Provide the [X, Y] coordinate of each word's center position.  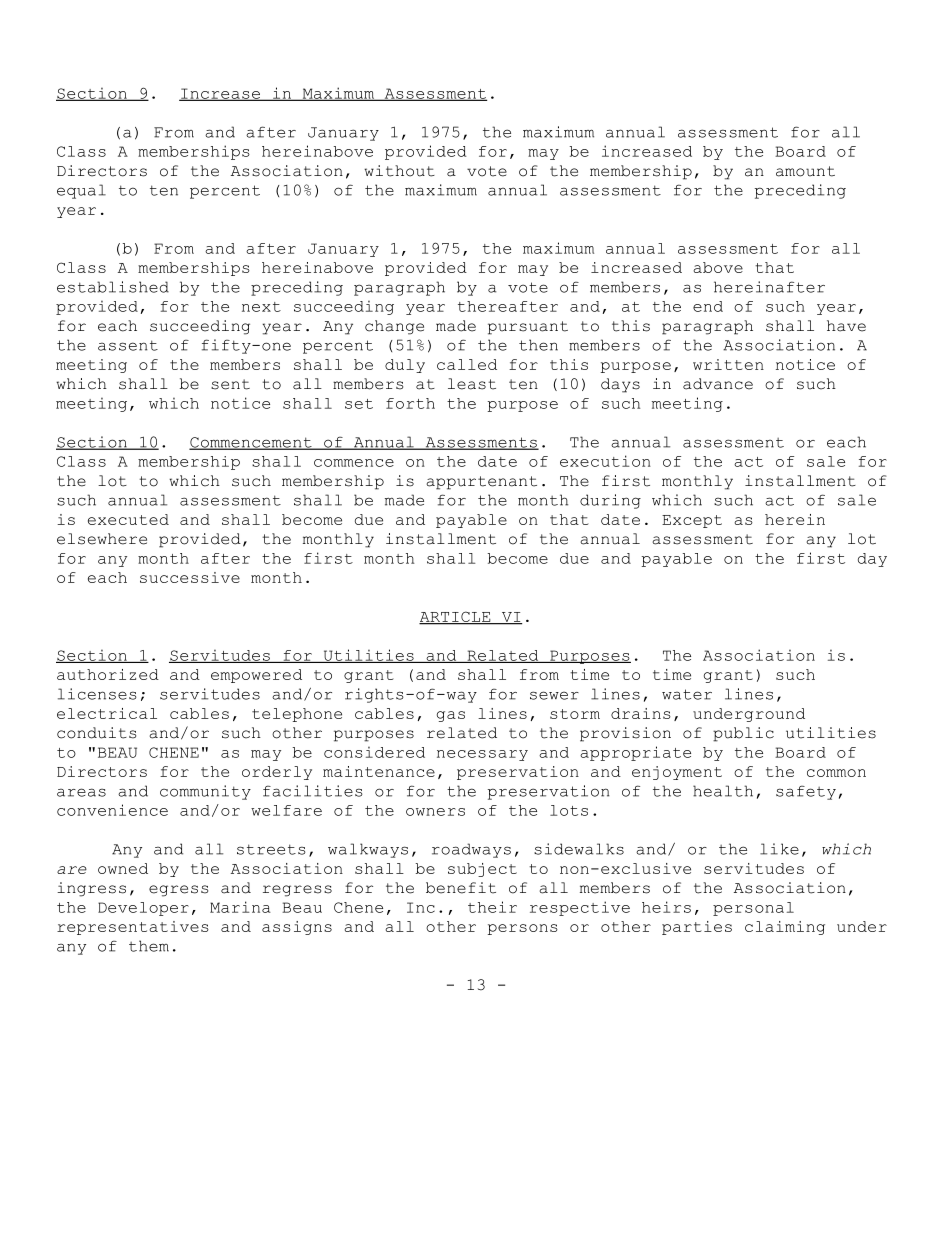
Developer [143, 909]
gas [451, 716]
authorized [108, 674]
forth [410, 403]
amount [805, 171]
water [687, 694]
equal [81, 191]
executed [128, 519]
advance [718, 384]
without [399, 171]
